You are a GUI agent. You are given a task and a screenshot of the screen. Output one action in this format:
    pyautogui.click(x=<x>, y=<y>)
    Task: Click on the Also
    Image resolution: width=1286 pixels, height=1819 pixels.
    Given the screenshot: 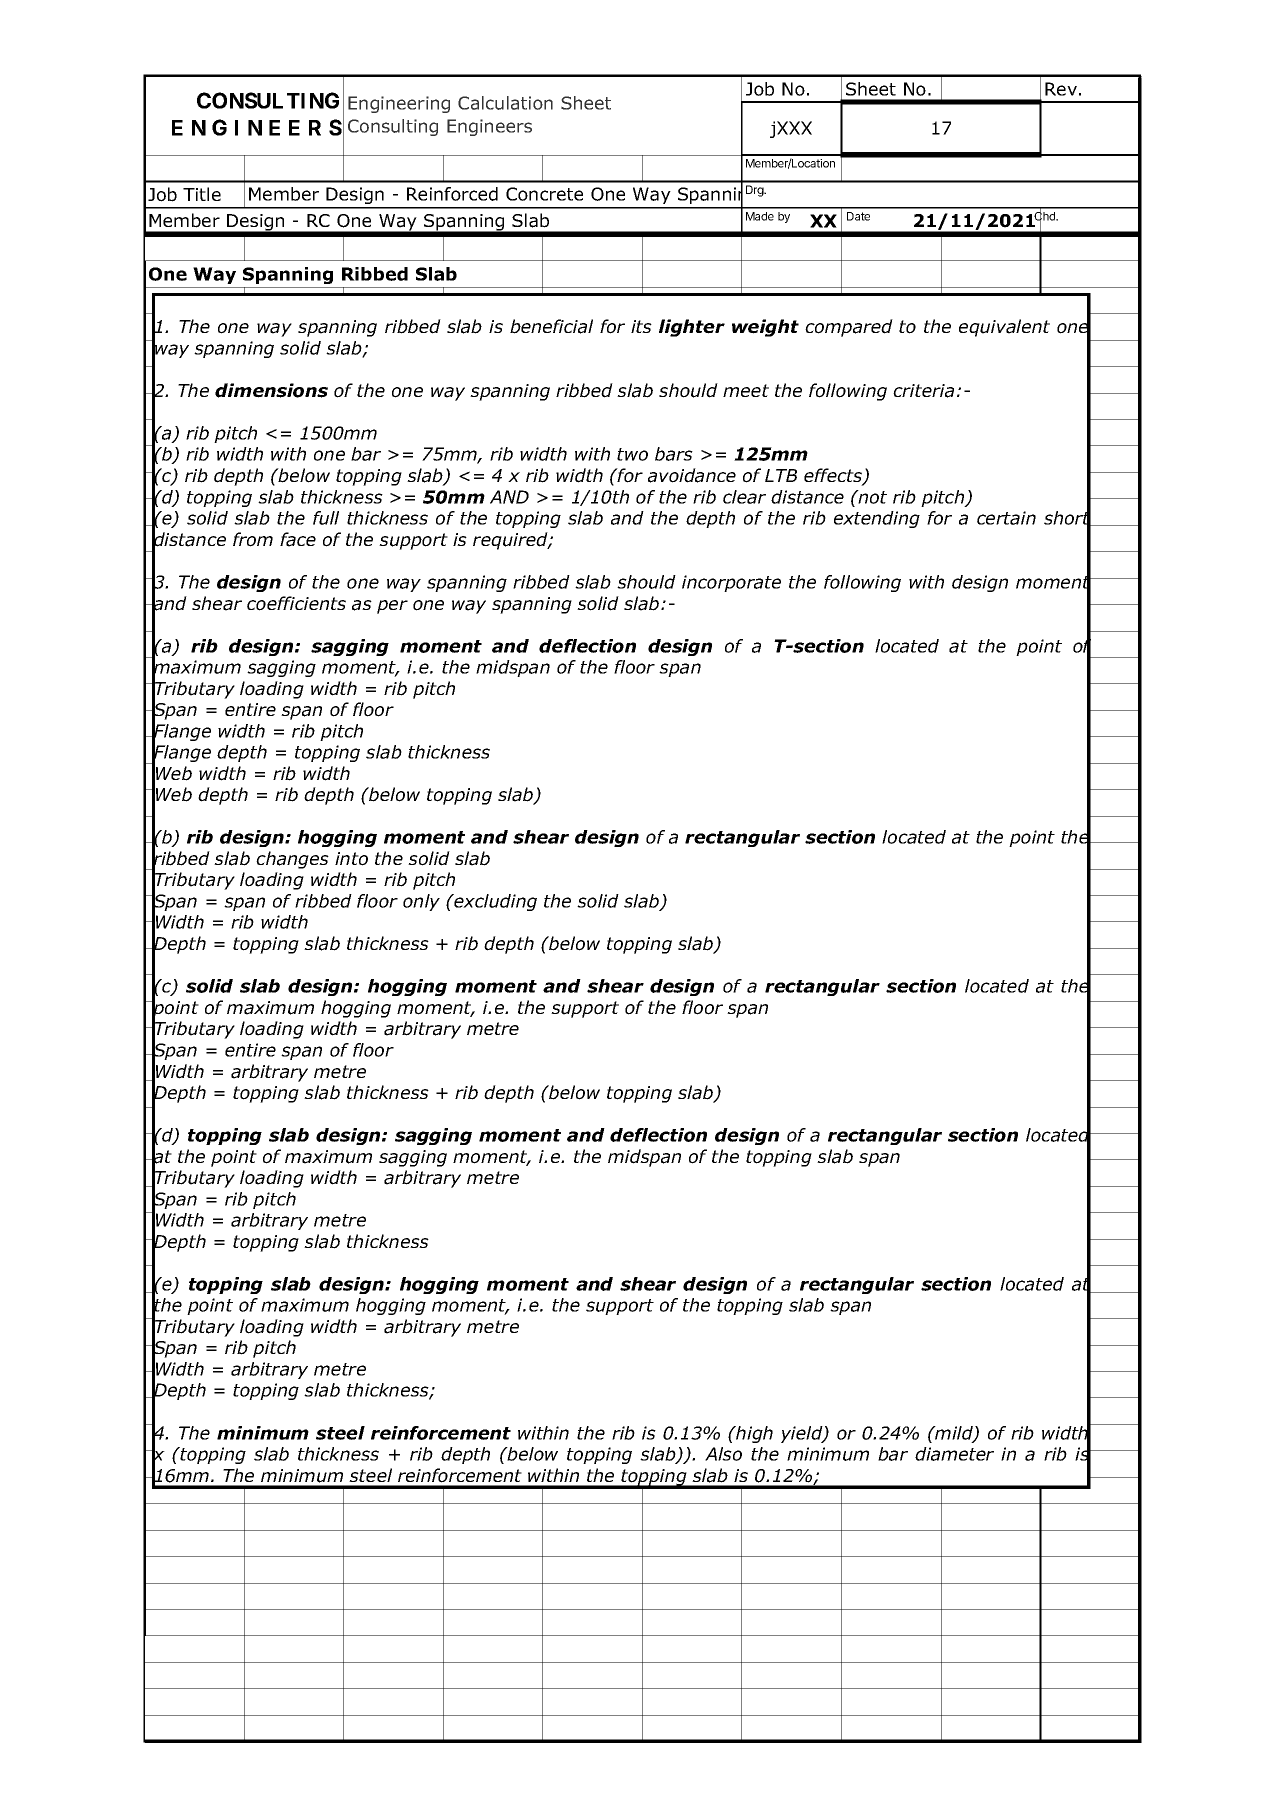 What is the action you would take?
    pyautogui.click(x=723, y=1454)
